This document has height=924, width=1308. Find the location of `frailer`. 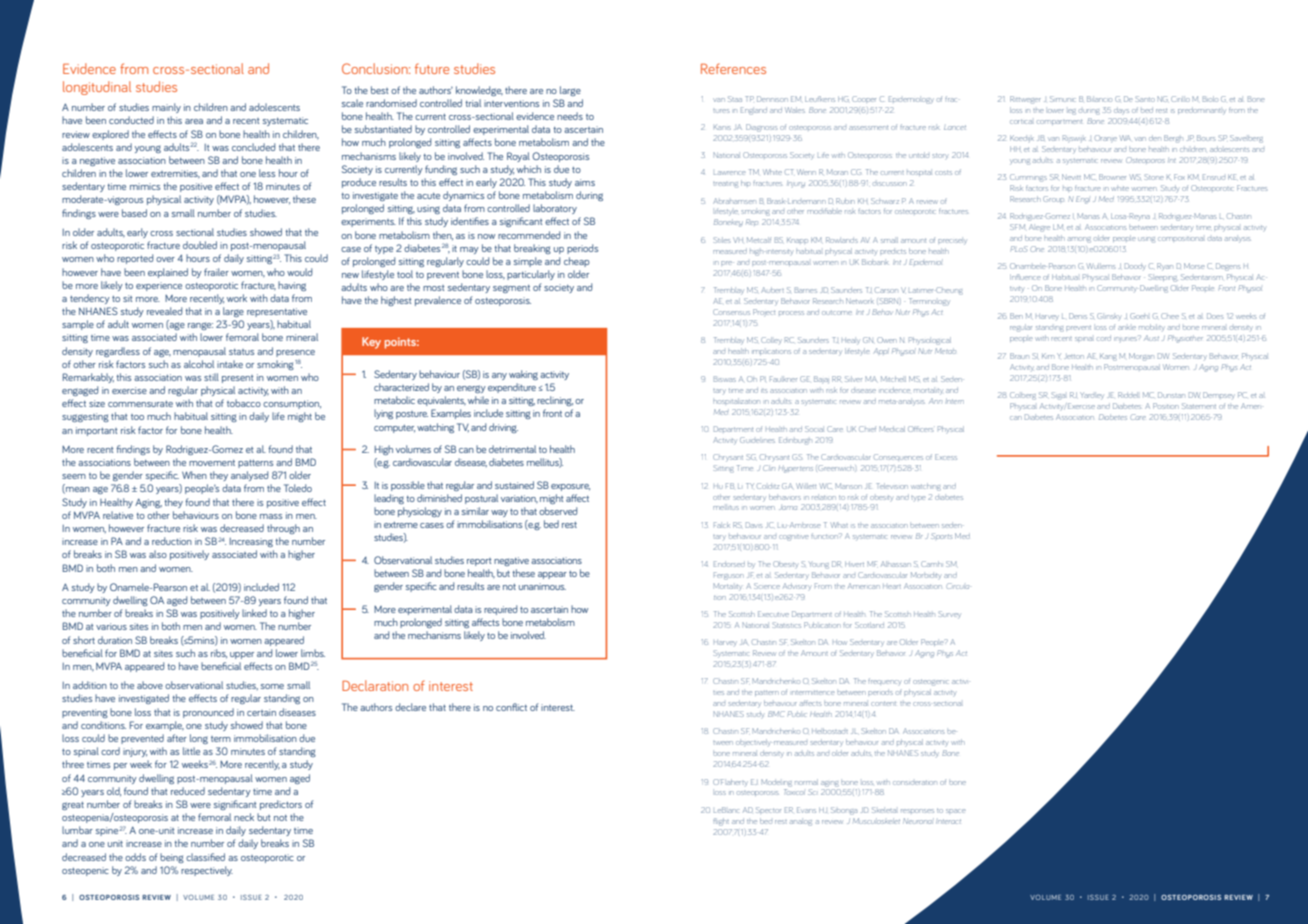

frailer is located at coordinates (216, 272).
